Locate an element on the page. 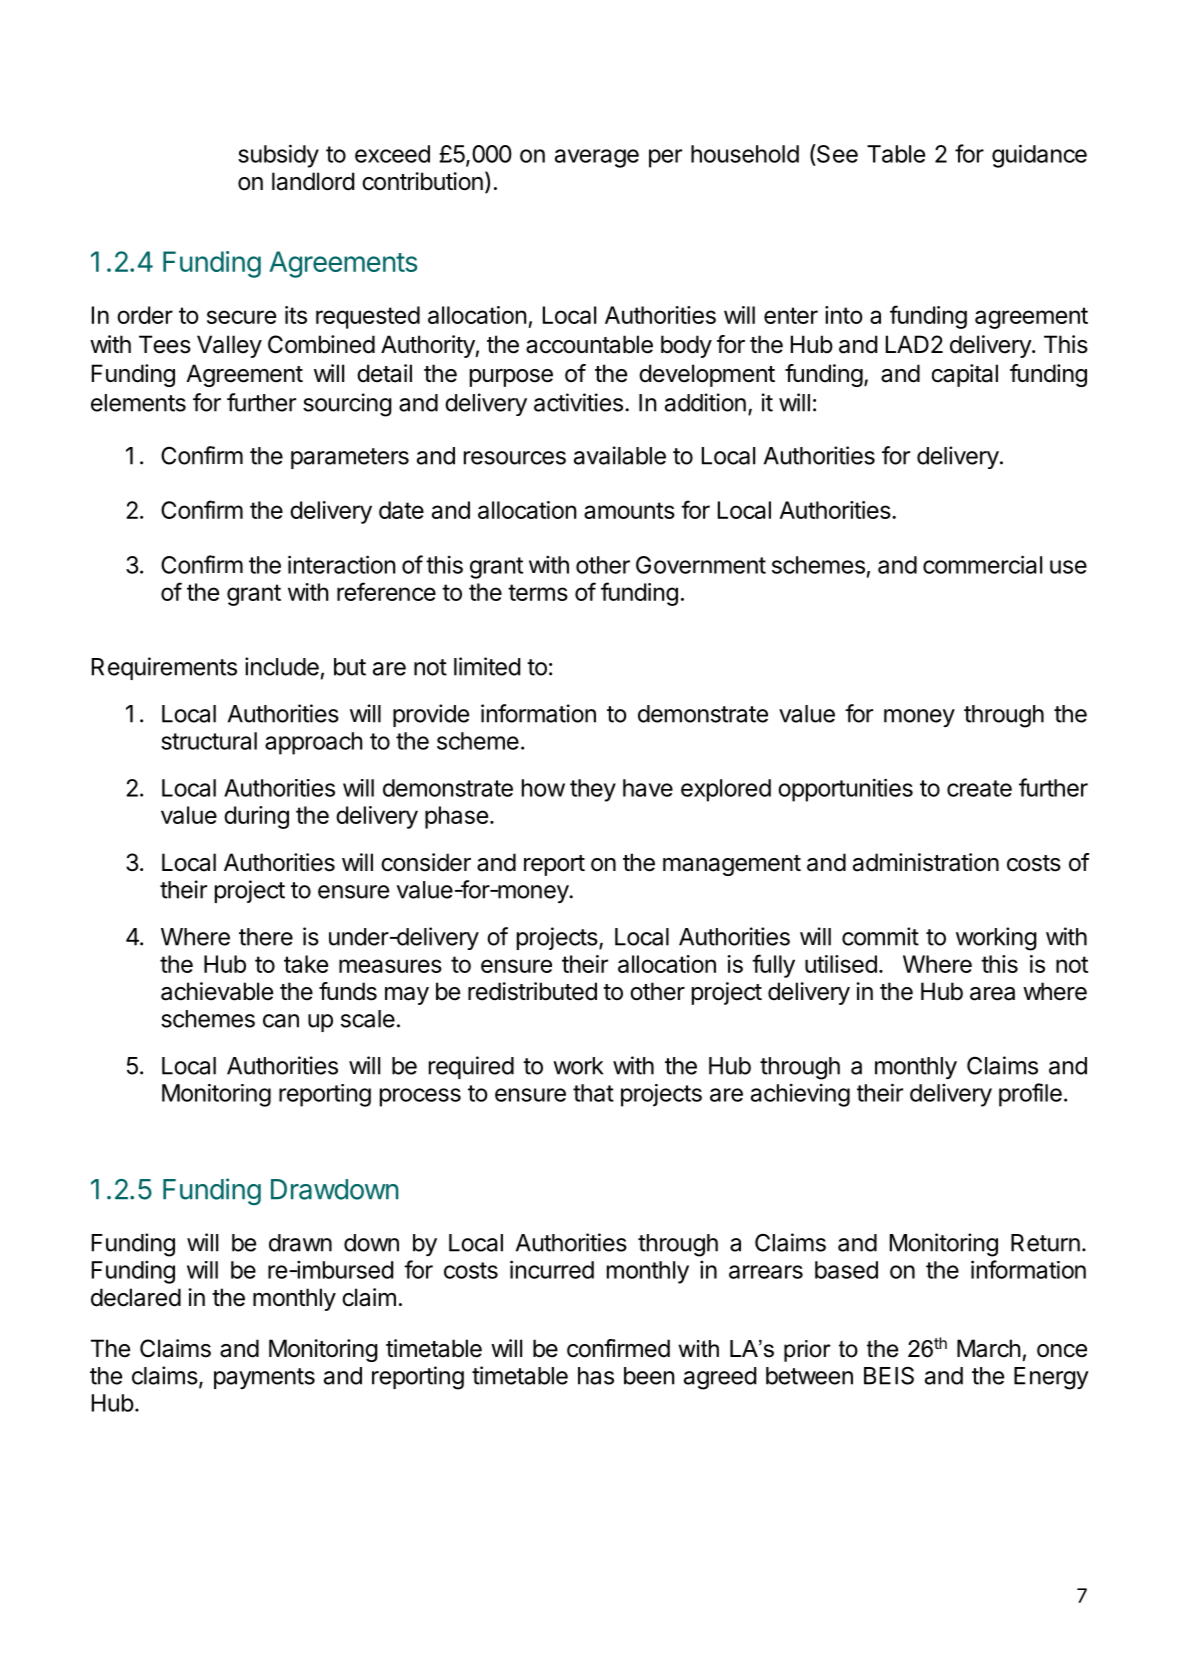  payments is located at coordinates (264, 1378).
